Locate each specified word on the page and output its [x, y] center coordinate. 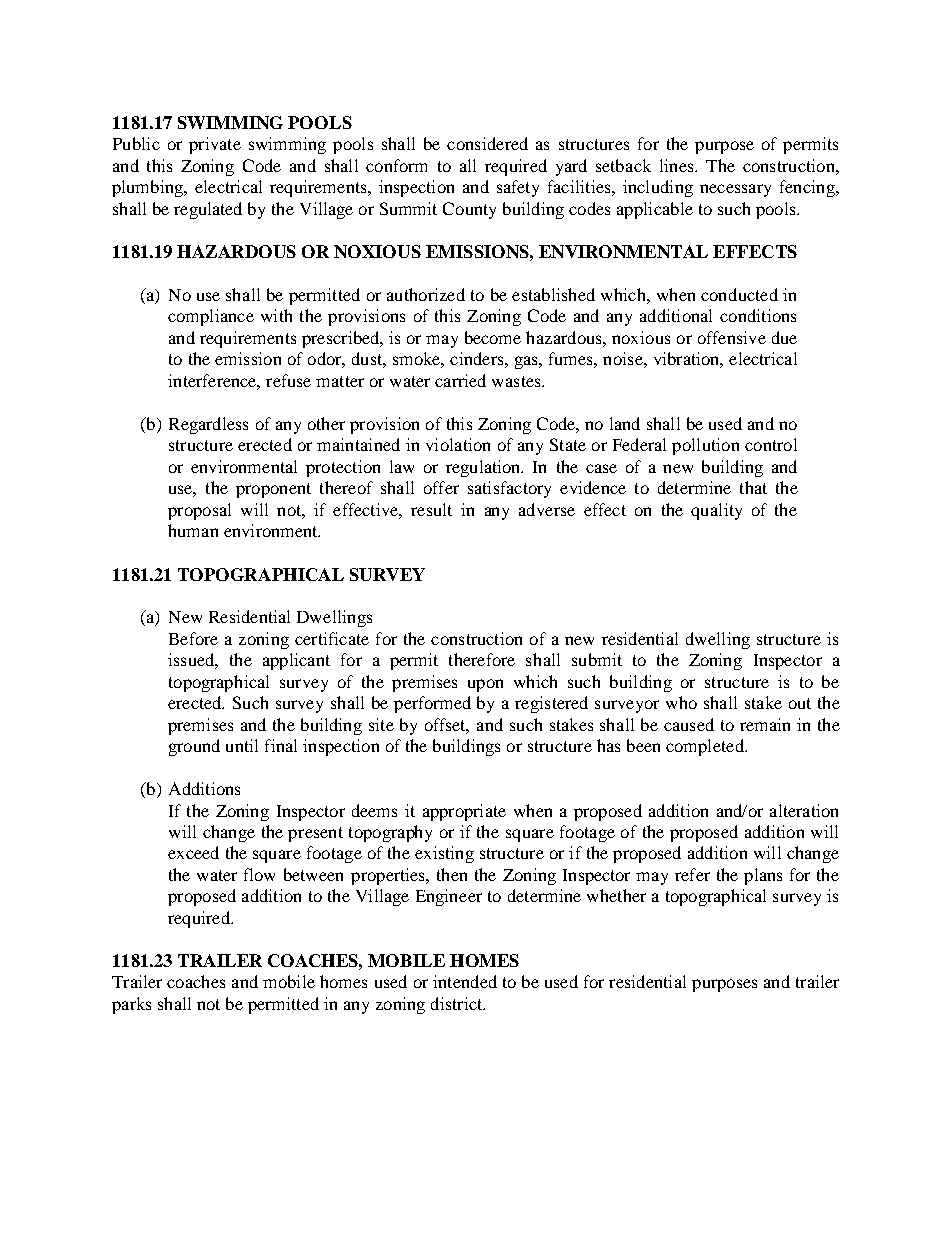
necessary [735, 190]
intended [465, 981]
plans [763, 876]
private [215, 145]
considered [487, 143]
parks [131, 1005]
